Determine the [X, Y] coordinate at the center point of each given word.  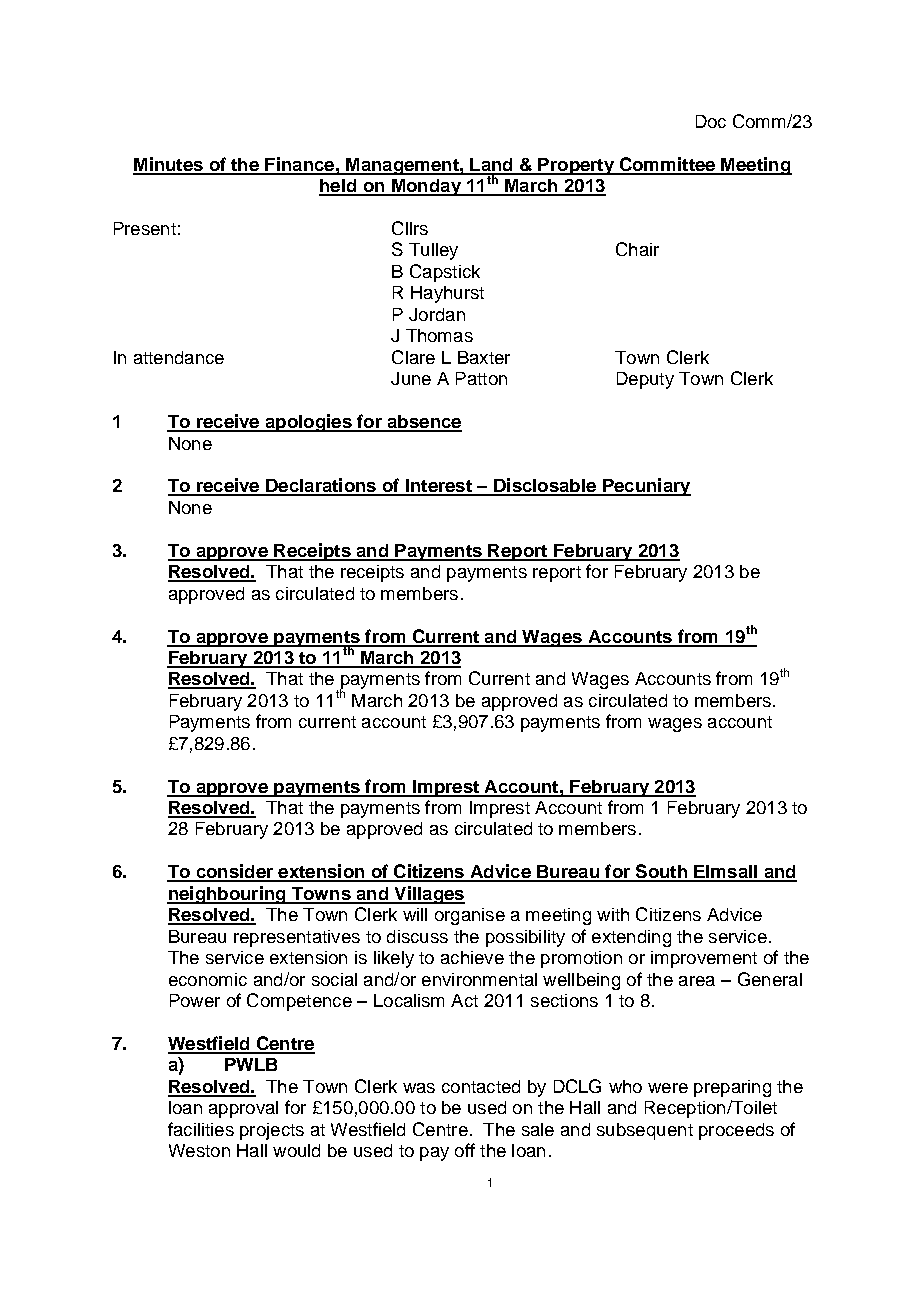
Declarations [321, 486]
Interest [438, 487]
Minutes [169, 165]
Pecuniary [646, 487]
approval [243, 1109]
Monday [426, 187]
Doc [711, 121]
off [465, 1150]
